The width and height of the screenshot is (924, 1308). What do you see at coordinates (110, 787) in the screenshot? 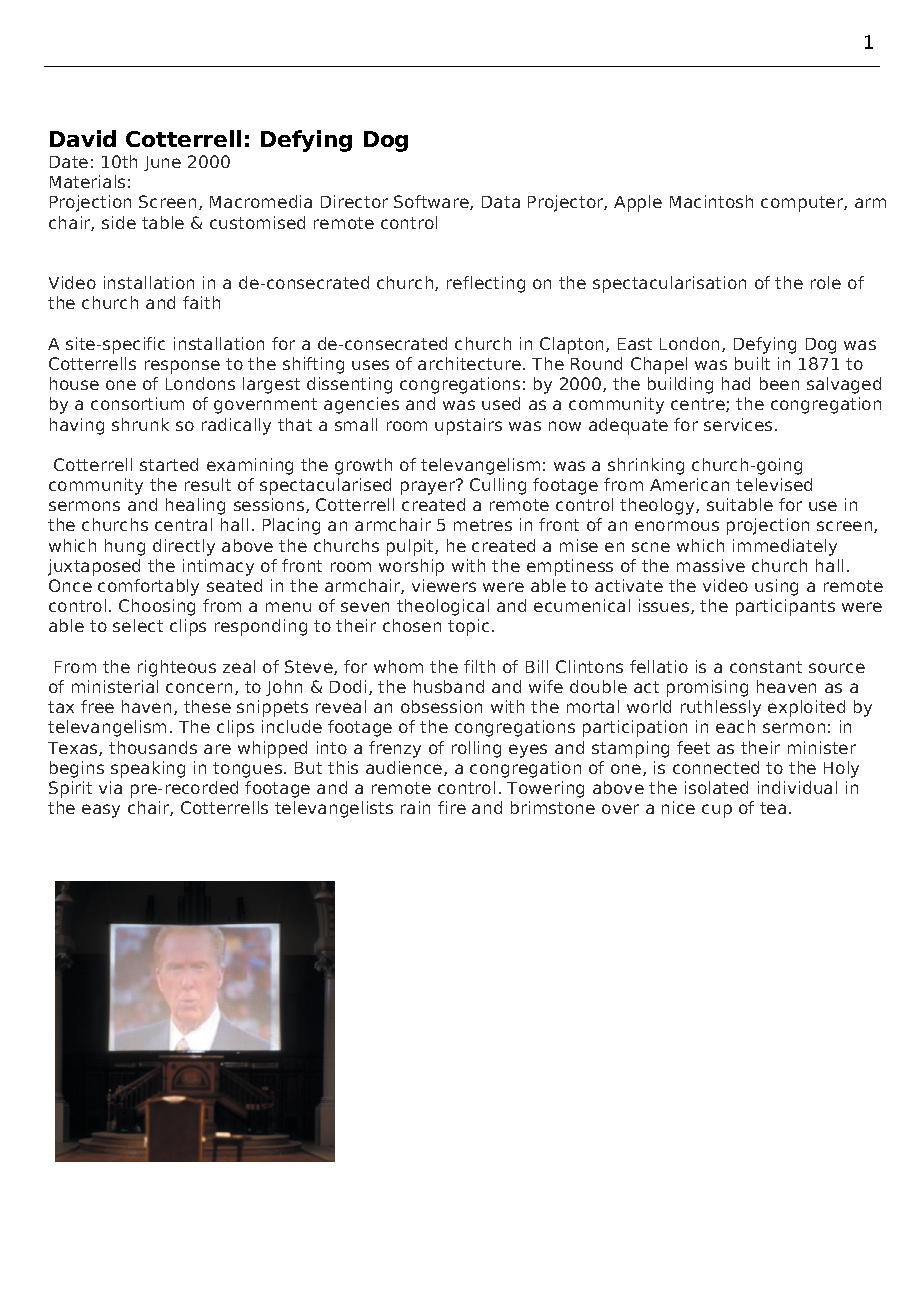
I see `via` at bounding box center [110, 787].
